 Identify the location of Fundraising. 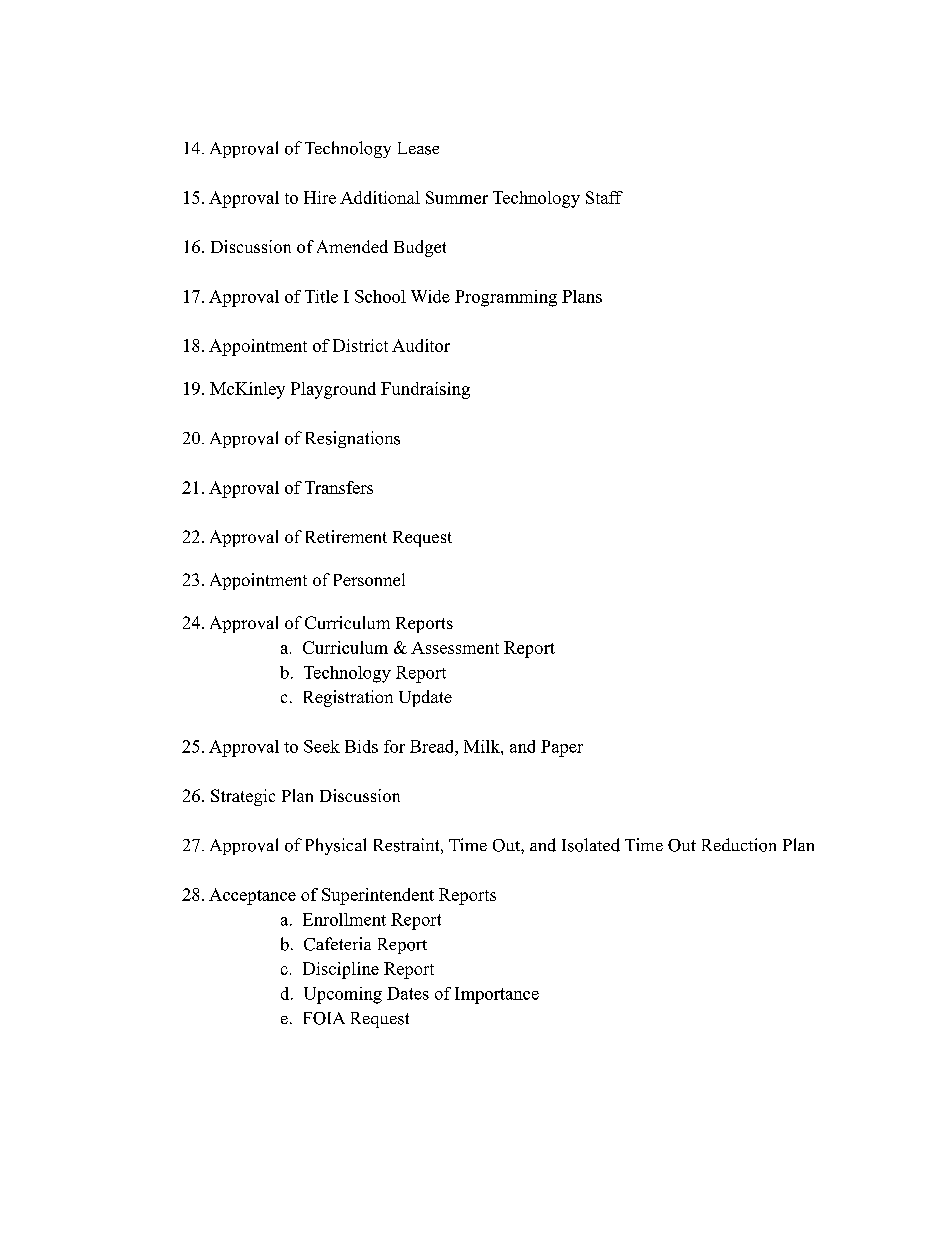
(425, 390).
